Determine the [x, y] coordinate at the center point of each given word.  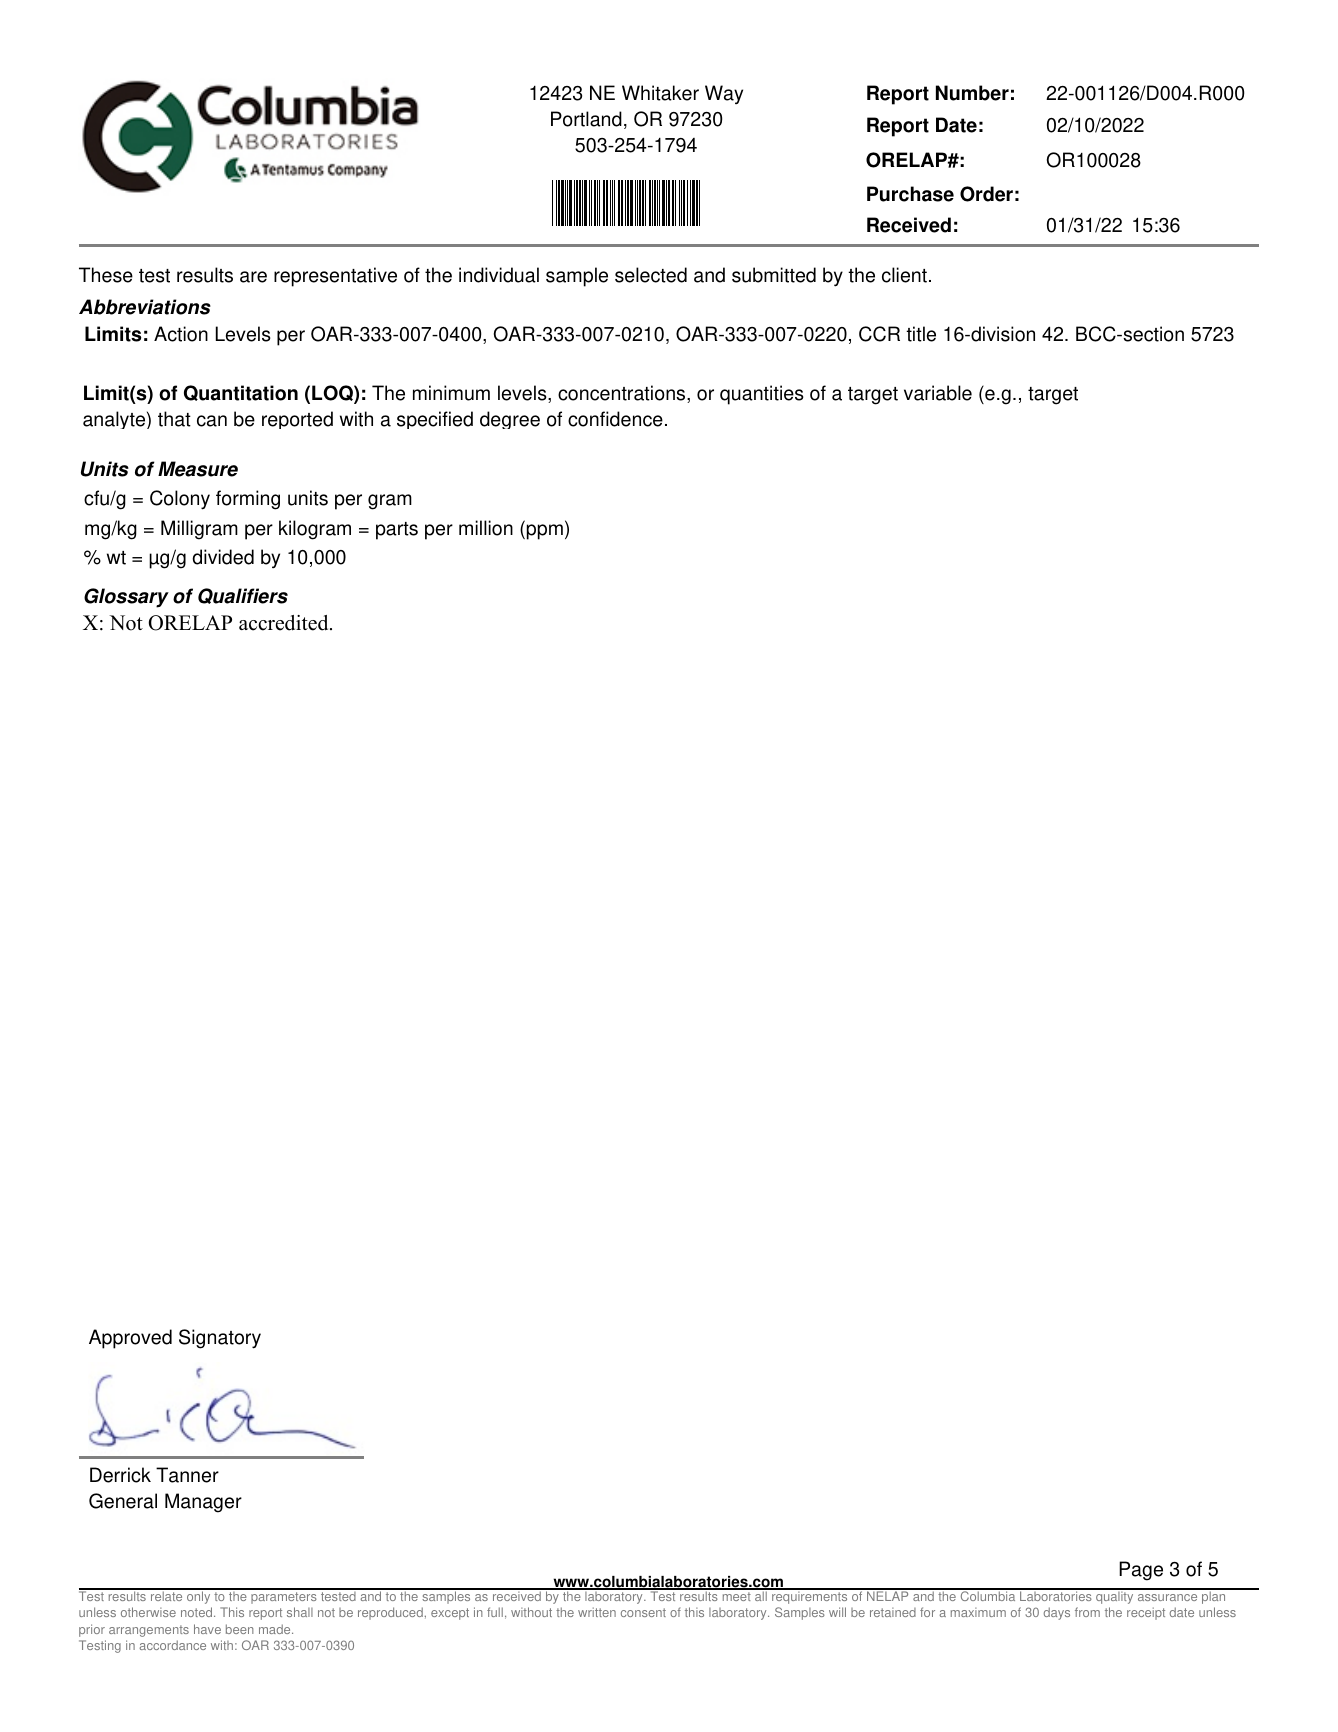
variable [938, 393]
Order [986, 194]
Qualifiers [243, 596]
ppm [543, 532]
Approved [130, 1339]
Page [1141, 1571]
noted [198, 1612]
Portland [586, 119]
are [253, 277]
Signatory [220, 1339]
